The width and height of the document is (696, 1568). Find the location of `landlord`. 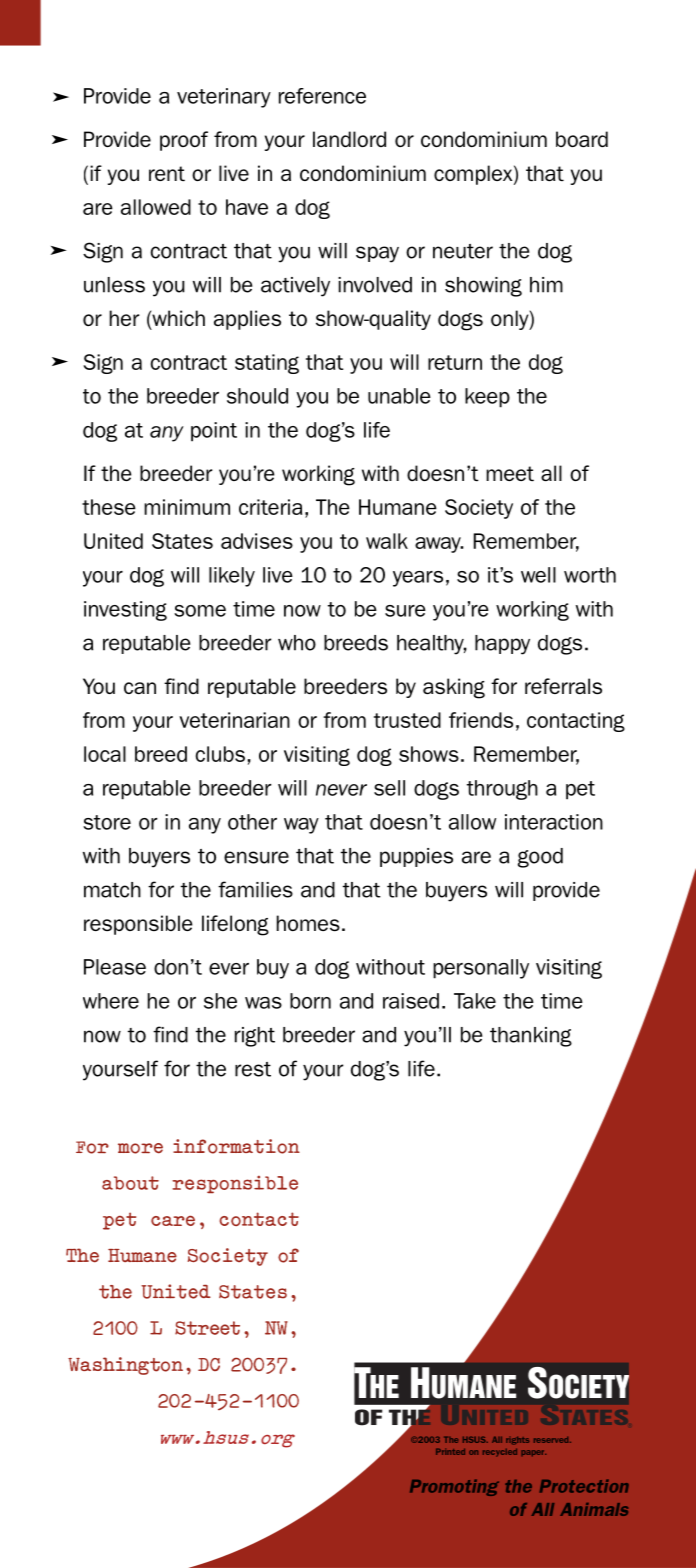

landlord is located at coordinates (349, 139).
